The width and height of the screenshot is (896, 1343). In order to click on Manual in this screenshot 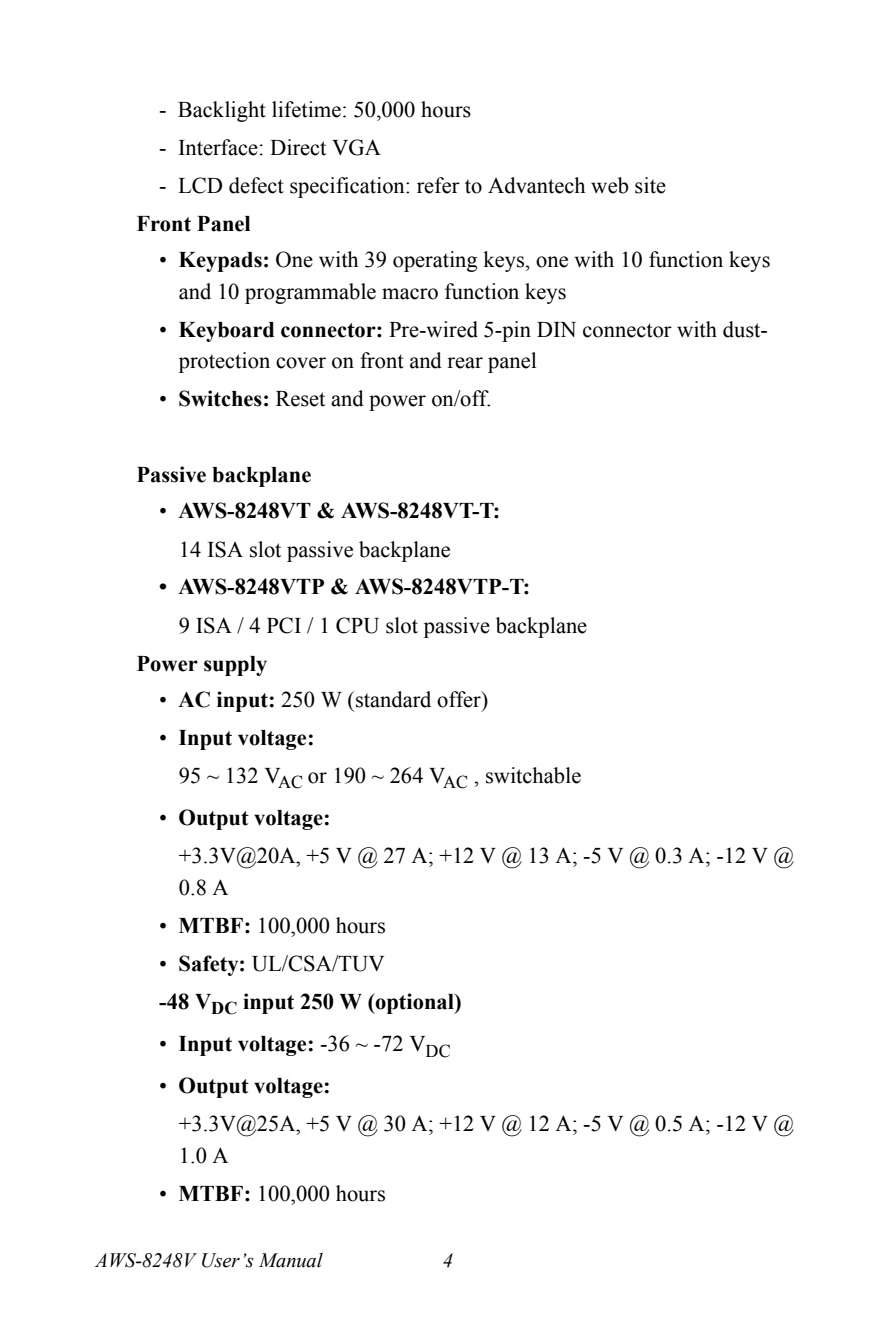, I will do `click(291, 1260)`.
